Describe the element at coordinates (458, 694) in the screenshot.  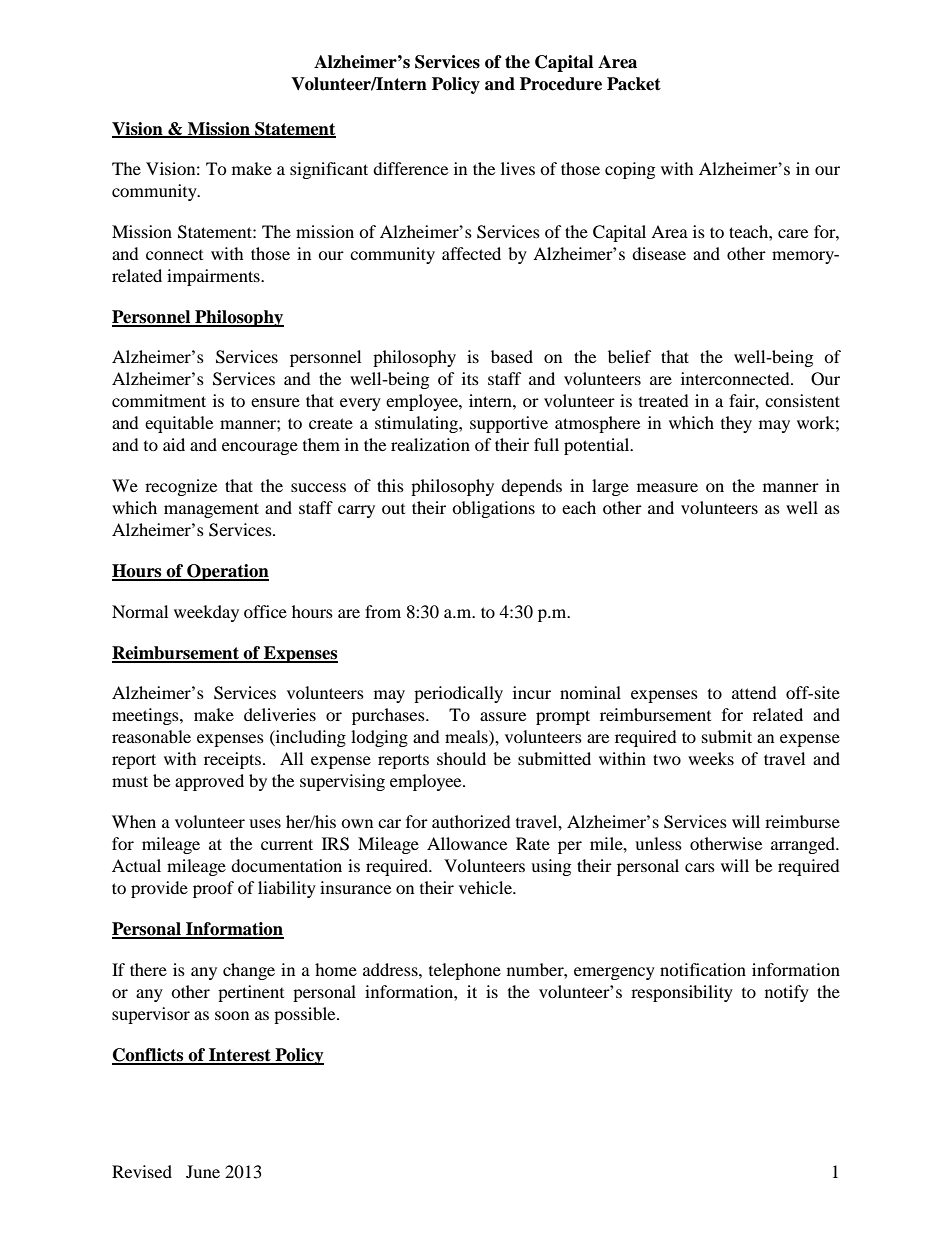
I see `periodically` at that location.
